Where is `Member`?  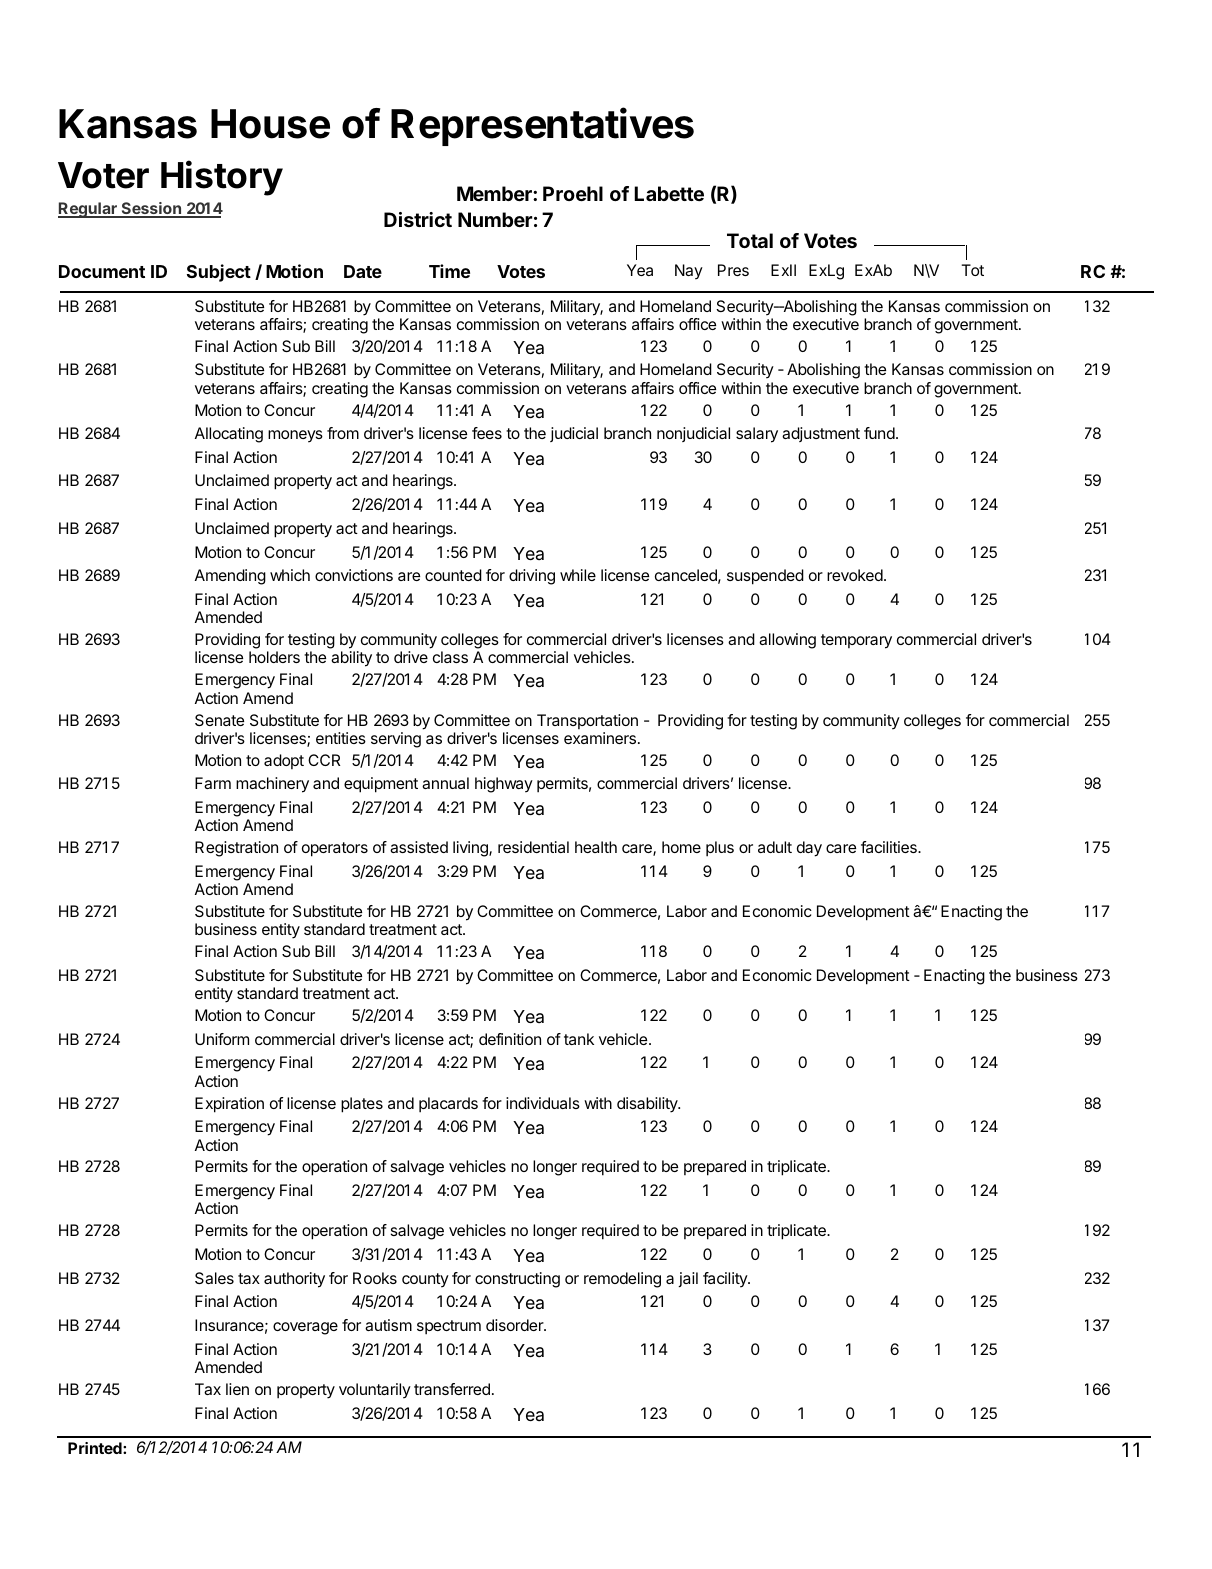 Member is located at coordinates (495, 193).
